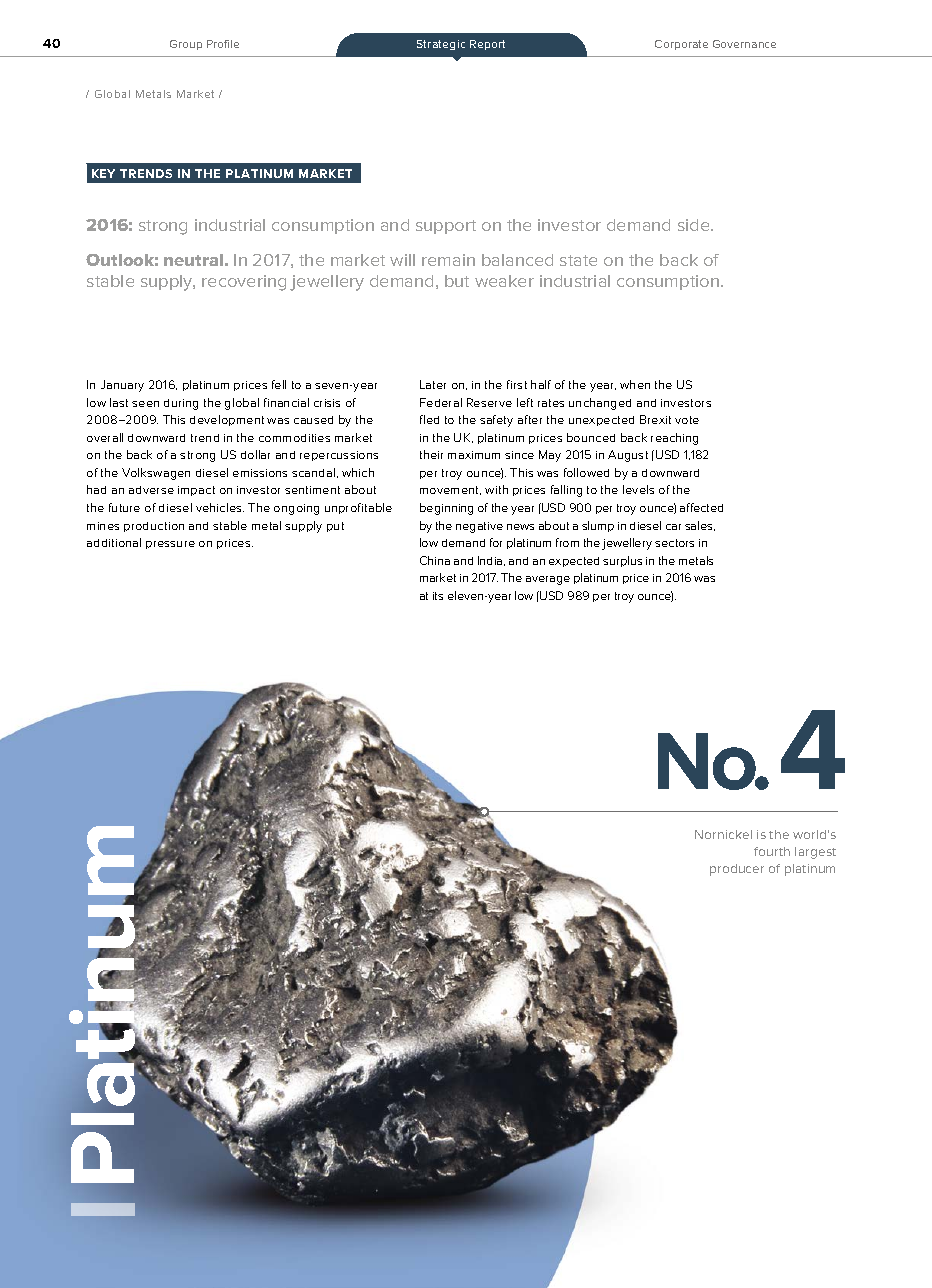  What do you see at coordinates (674, 439) in the document?
I see `reaching` at bounding box center [674, 439].
